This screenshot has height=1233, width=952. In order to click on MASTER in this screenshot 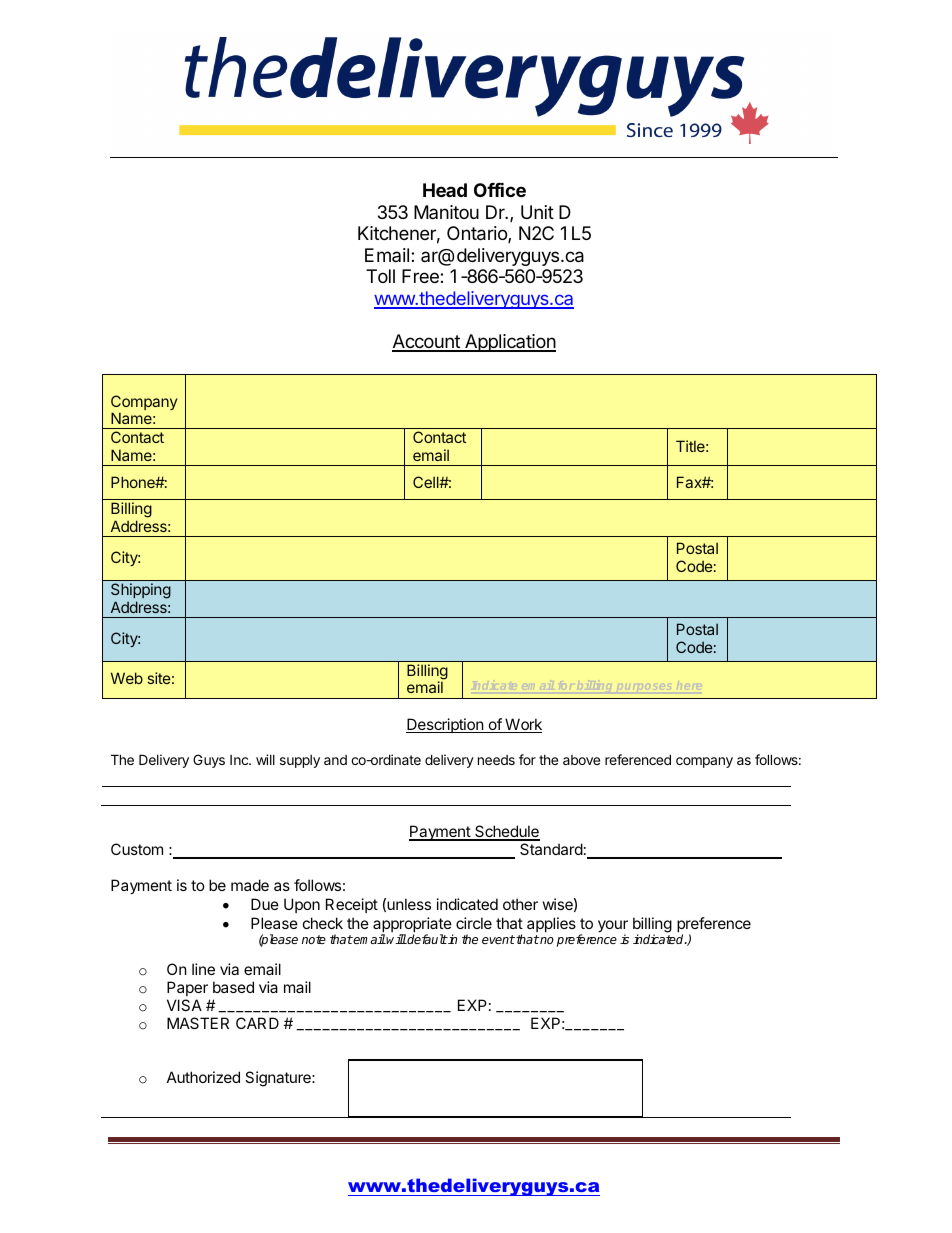, I will do `click(198, 1023)`.
